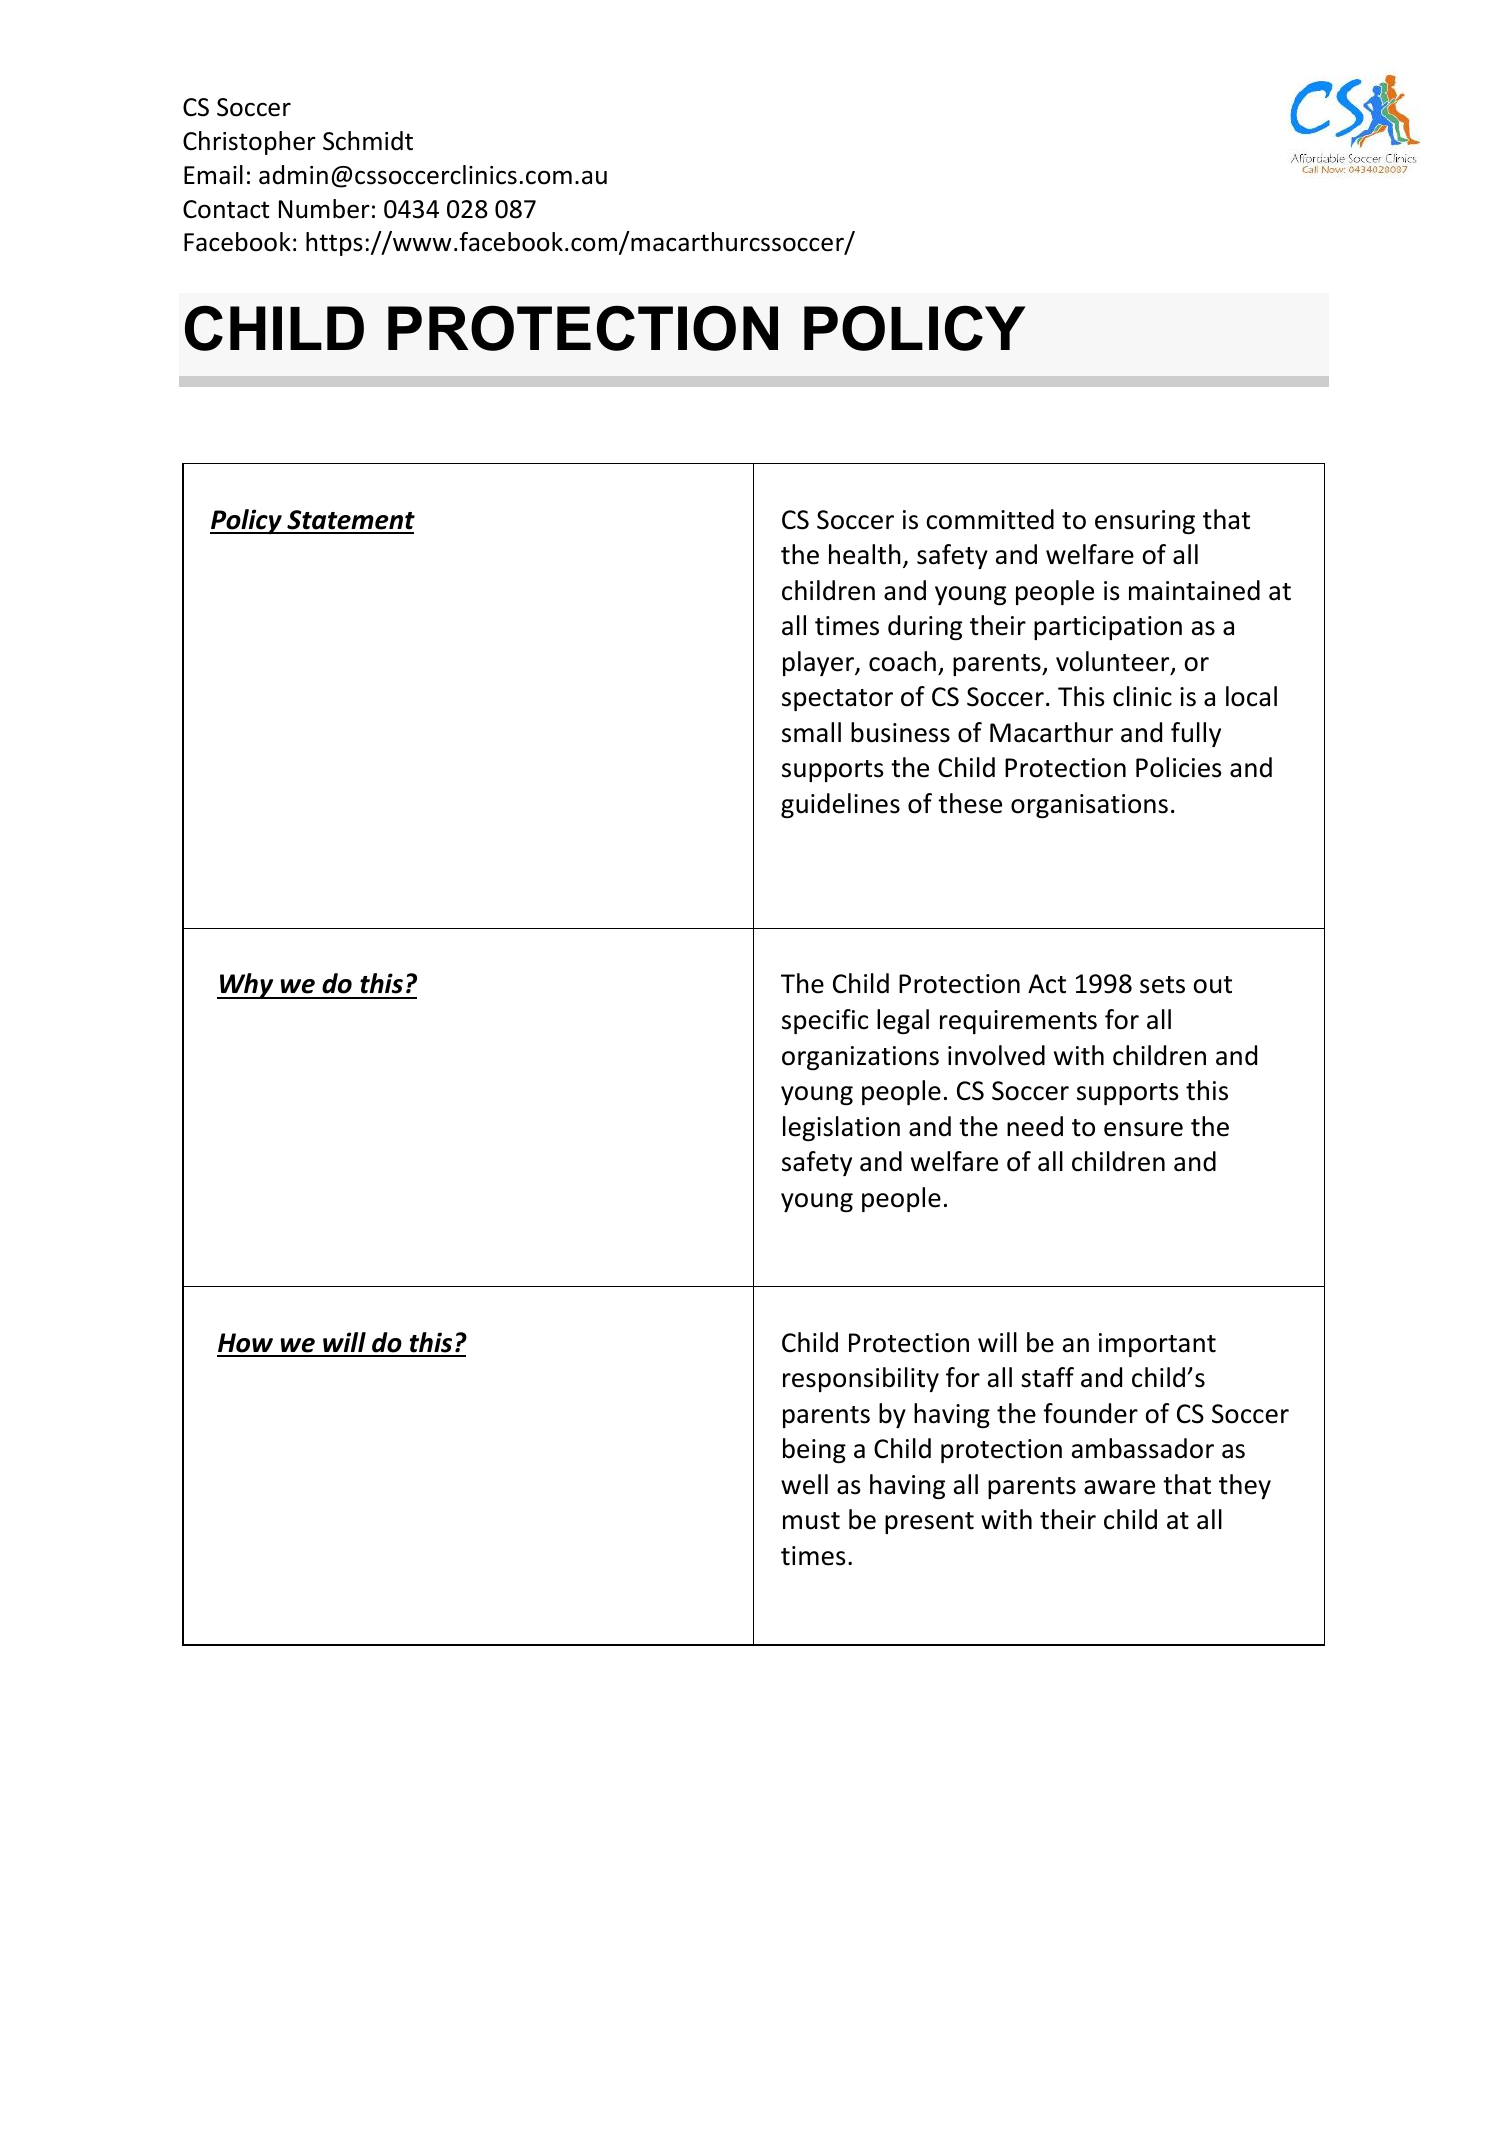 The image size is (1507, 2131). Describe the element at coordinates (1162, 985) in the page. I see `sets` at that location.
